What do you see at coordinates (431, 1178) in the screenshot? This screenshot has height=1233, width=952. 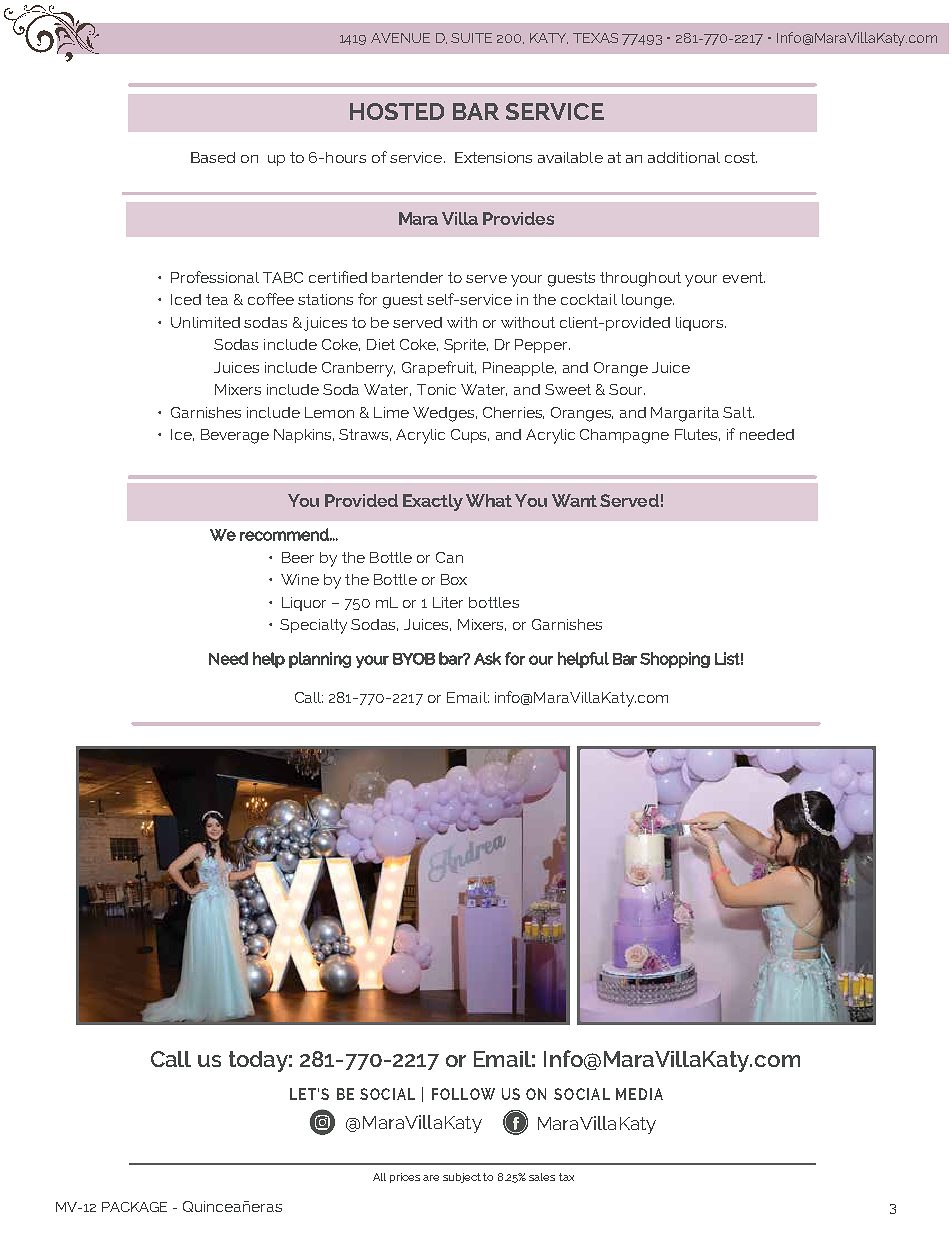 I see `are` at bounding box center [431, 1178].
